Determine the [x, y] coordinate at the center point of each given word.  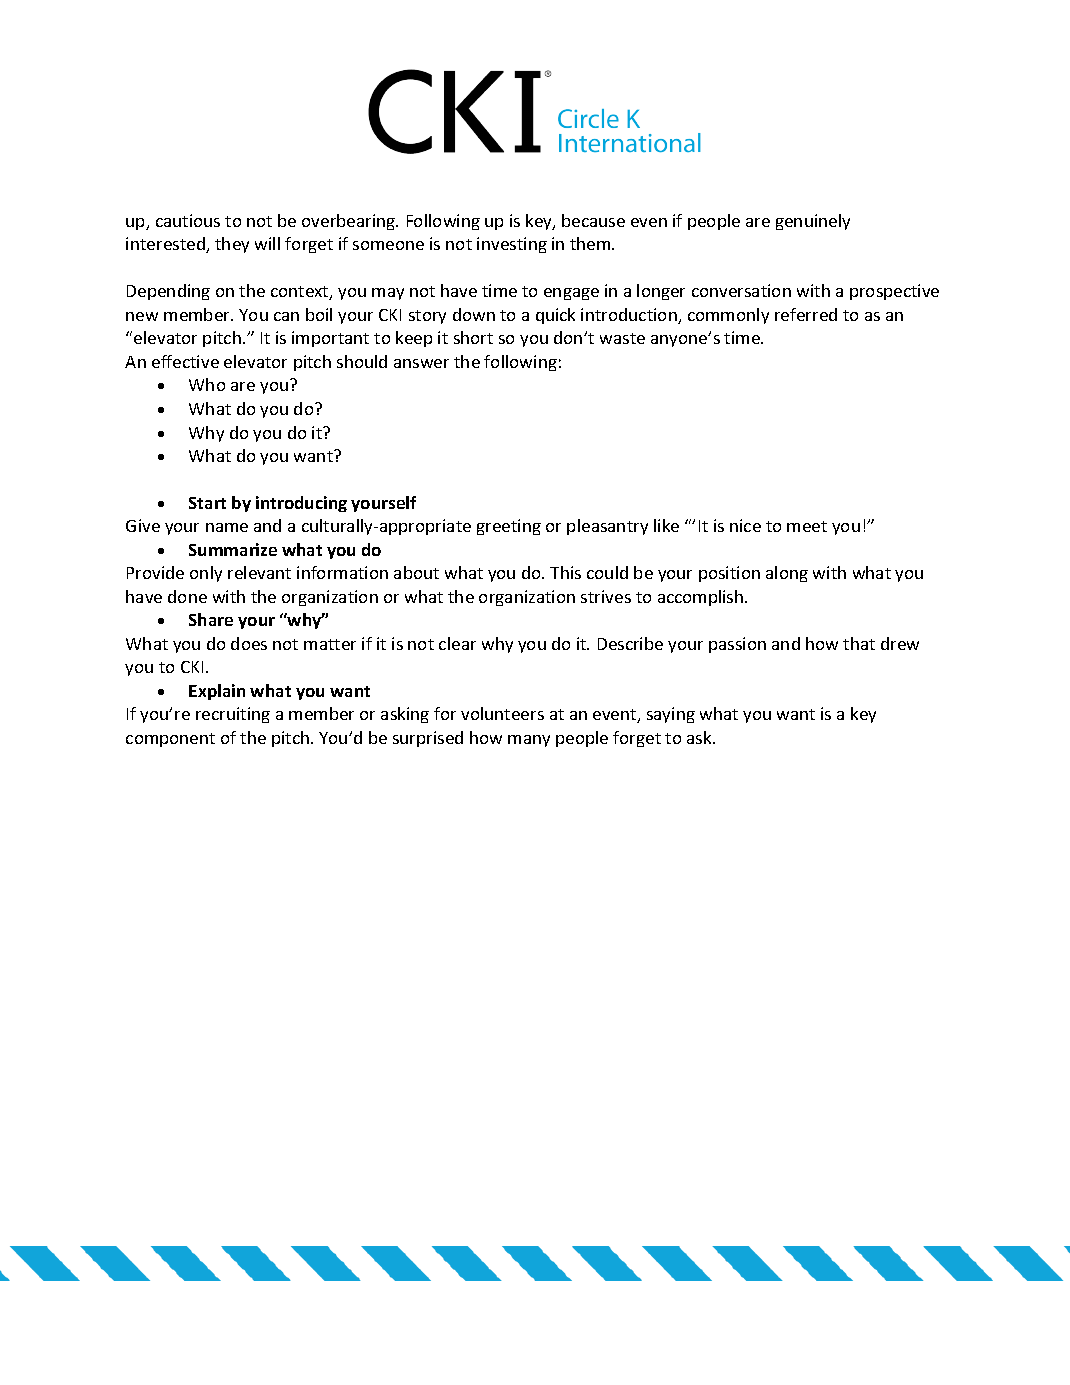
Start [207, 503]
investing [512, 245]
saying [671, 715]
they [232, 245]
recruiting [233, 715]
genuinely [813, 222]
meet [807, 526]
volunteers [502, 713]
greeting [509, 527]
